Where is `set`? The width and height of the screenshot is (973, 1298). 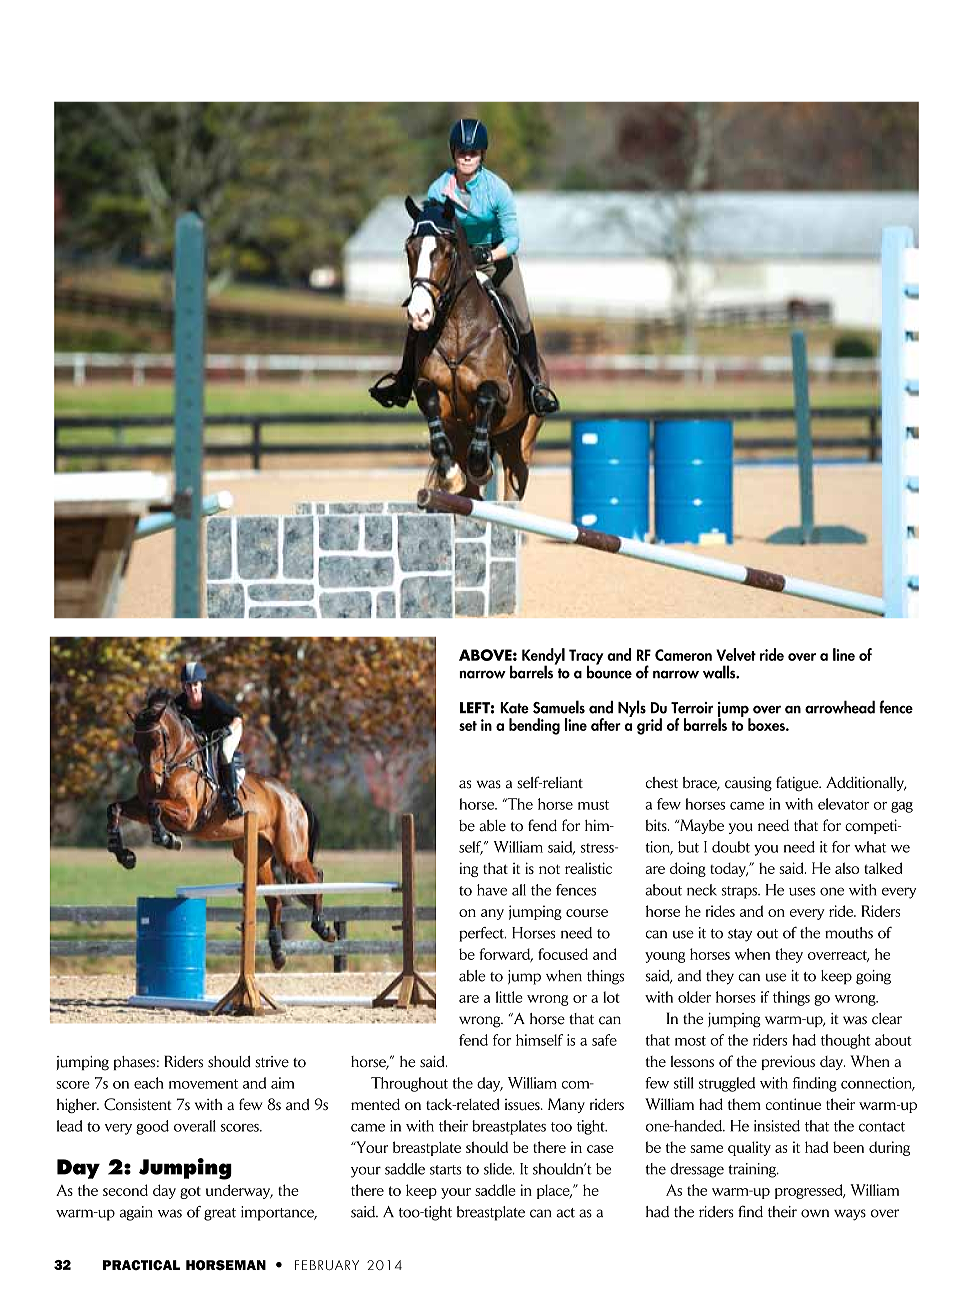 set is located at coordinates (468, 726).
